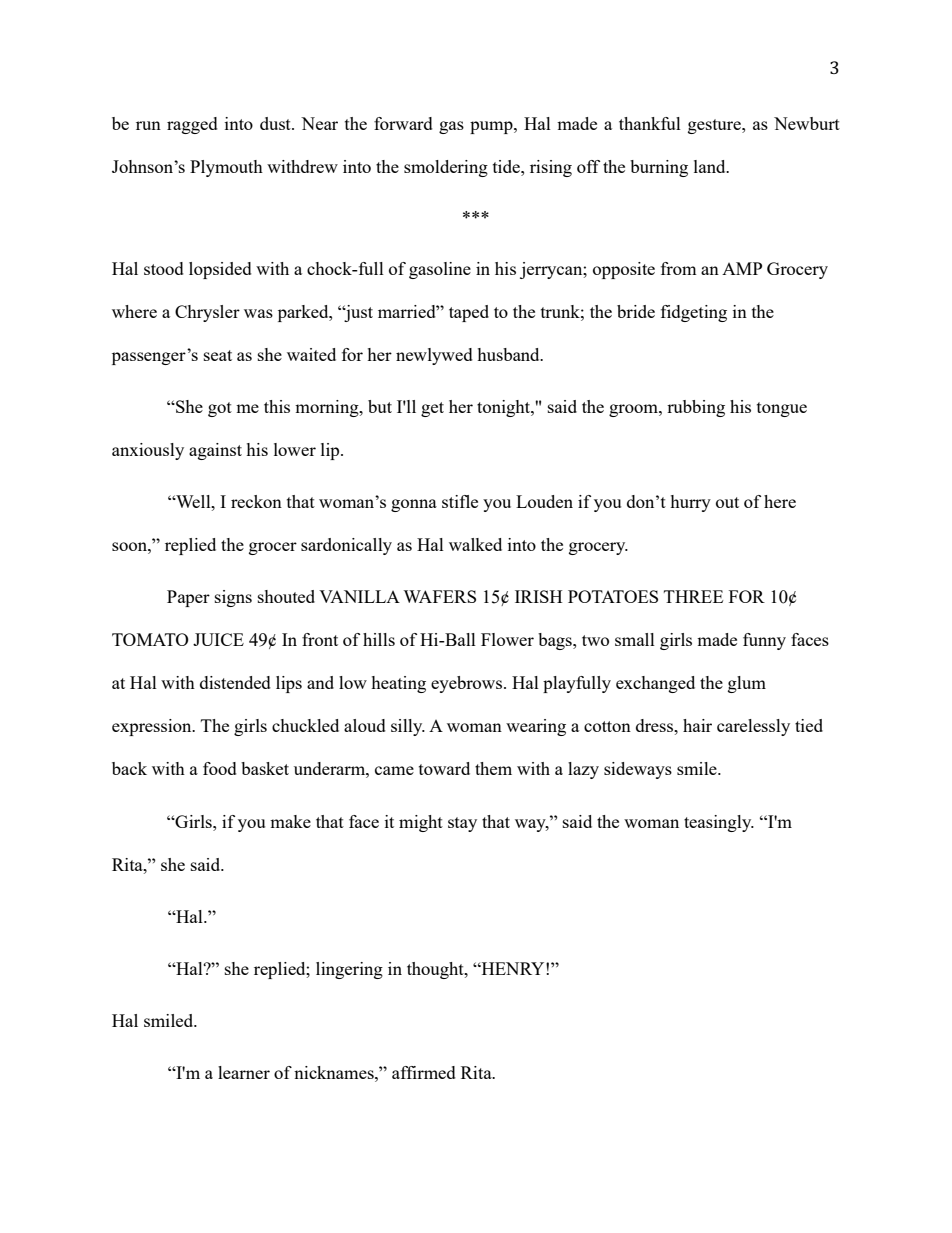 This screenshot has width=952, height=1233. I want to click on rubbing, so click(696, 408).
